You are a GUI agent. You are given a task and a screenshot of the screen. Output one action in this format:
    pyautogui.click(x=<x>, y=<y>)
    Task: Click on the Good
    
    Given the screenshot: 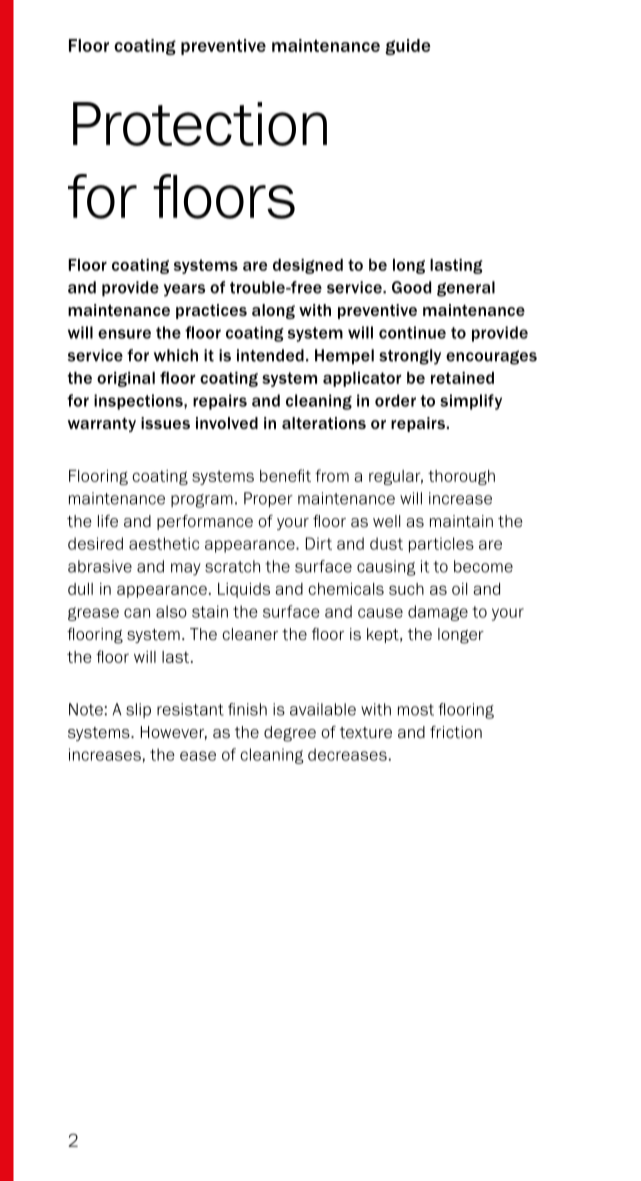 What is the action you would take?
    pyautogui.click(x=411, y=287)
